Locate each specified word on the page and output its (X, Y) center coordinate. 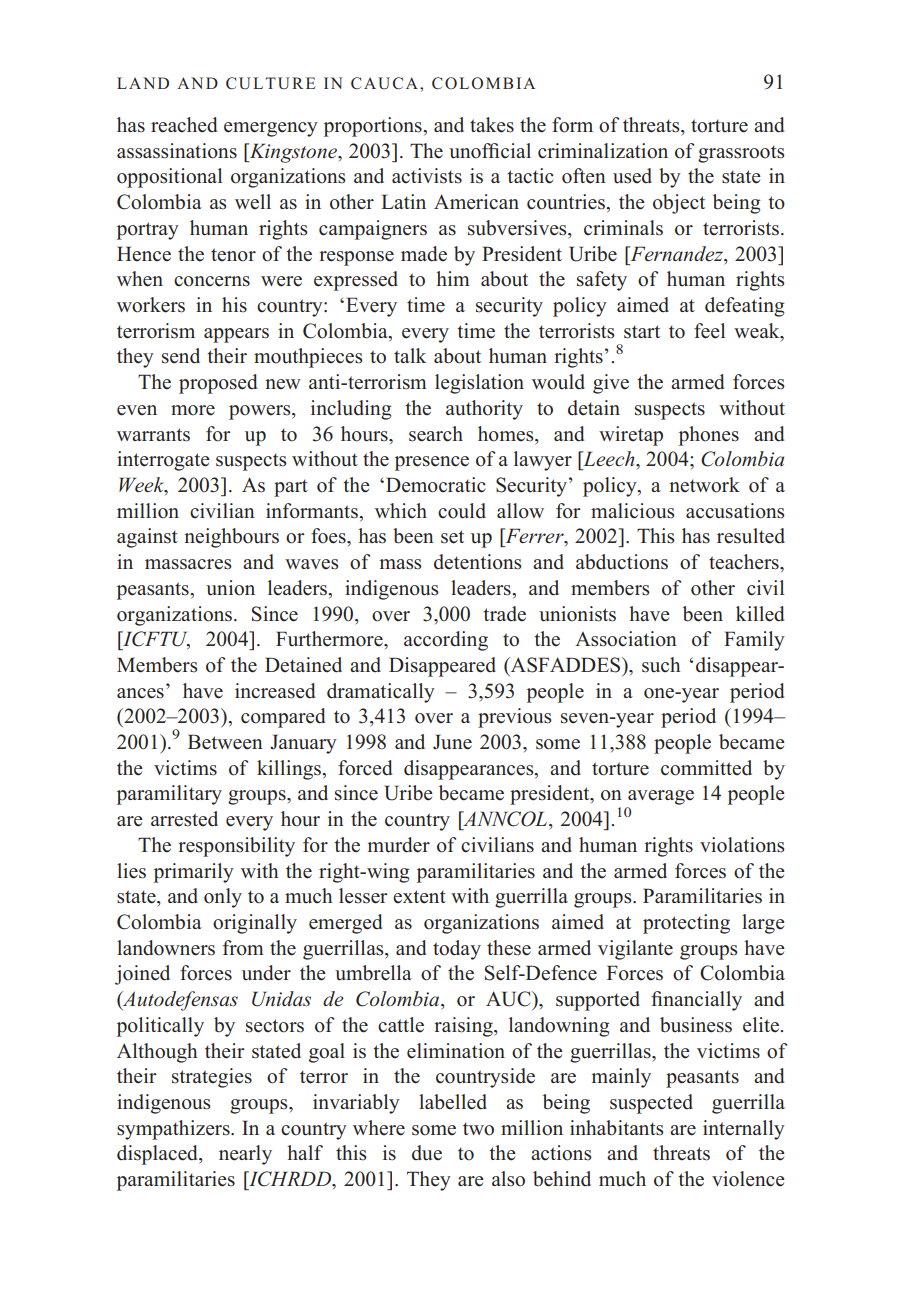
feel (709, 331)
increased (275, 691)
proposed (218, 384)
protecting (686, 924)
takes (492, 125)
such (661, 665)
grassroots (741, 154)
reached (184, 125)
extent (419, 897)
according (446, 641)
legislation (479, 384)
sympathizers (174, 1130)
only (223, 898)
